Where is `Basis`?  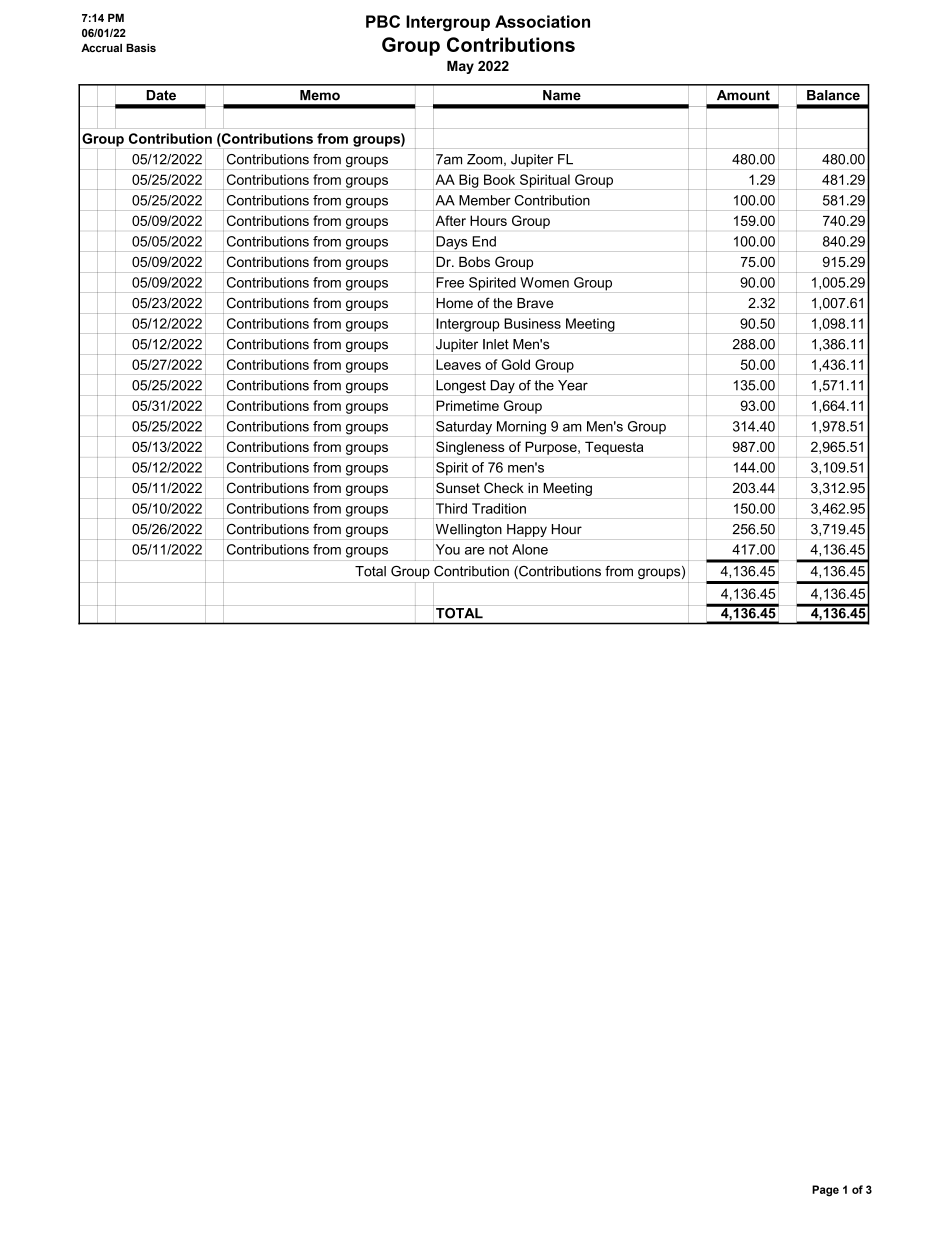 Basis is located at coordinates (141, 48).
